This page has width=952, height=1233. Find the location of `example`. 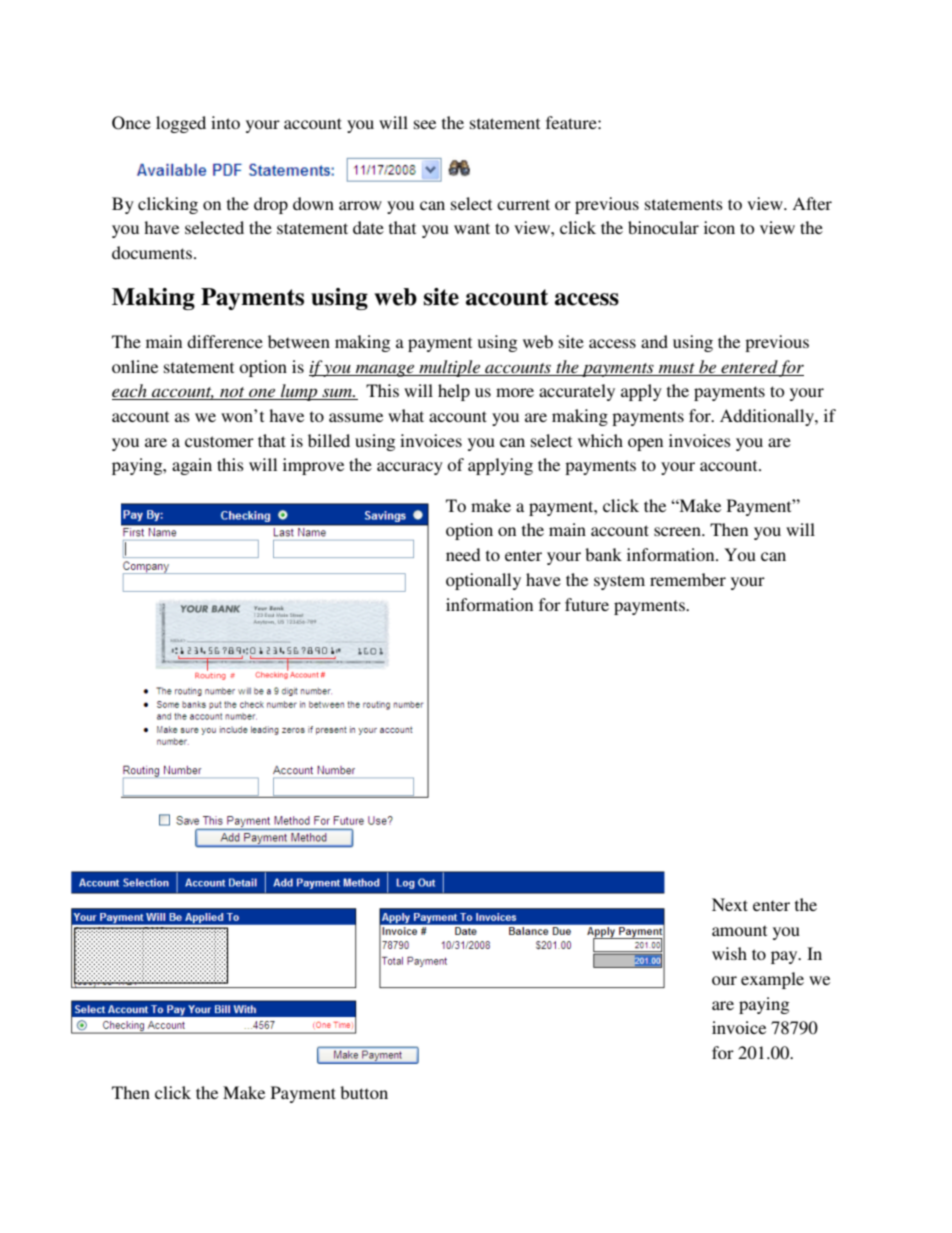

example is located at coordinates (772, 980).
